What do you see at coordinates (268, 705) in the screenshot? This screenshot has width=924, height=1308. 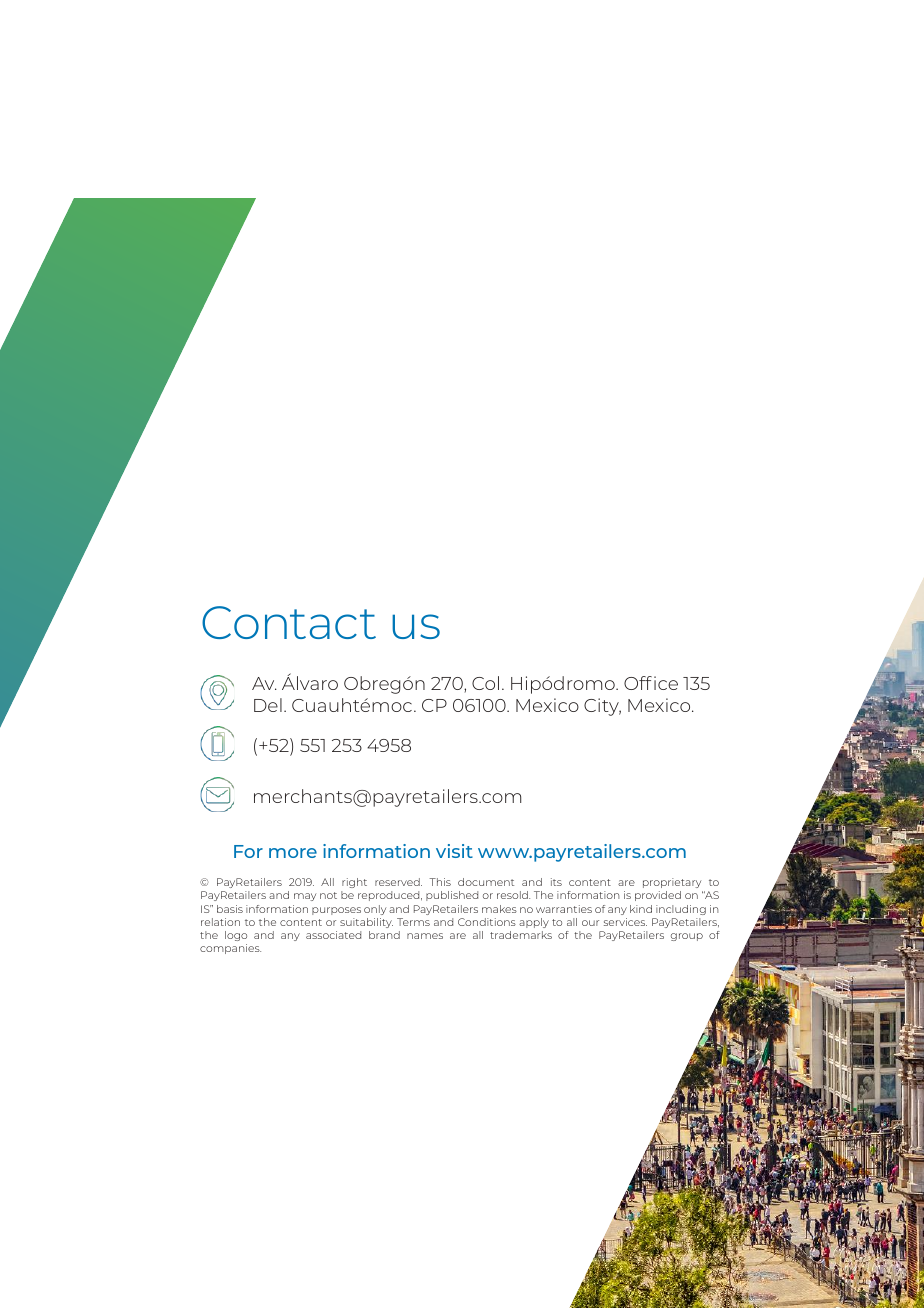 I see `Del` at bounding box center [268, 705].
